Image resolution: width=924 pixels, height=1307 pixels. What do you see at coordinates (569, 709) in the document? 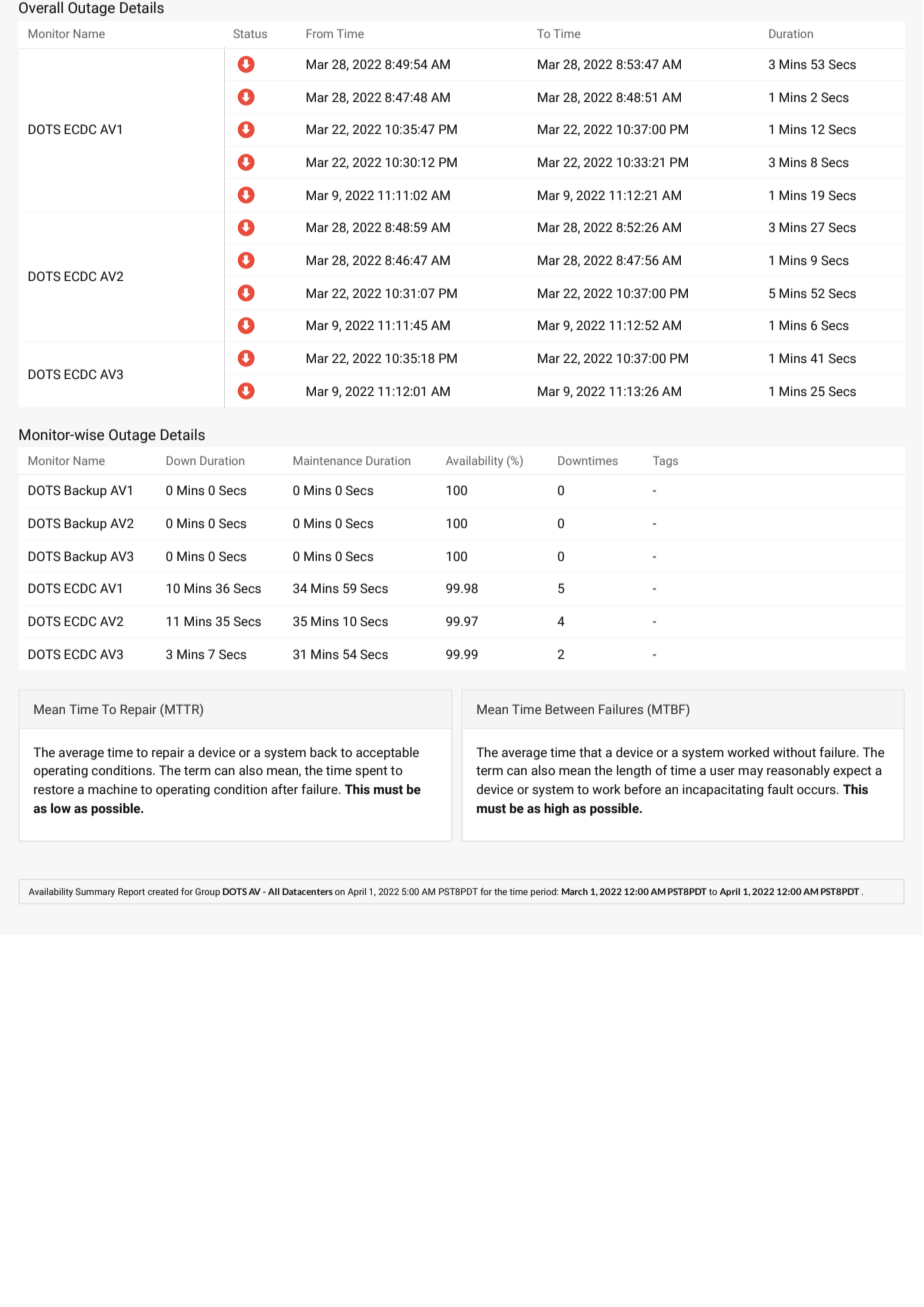
I see `Between` at bounding box center [569, 709].
